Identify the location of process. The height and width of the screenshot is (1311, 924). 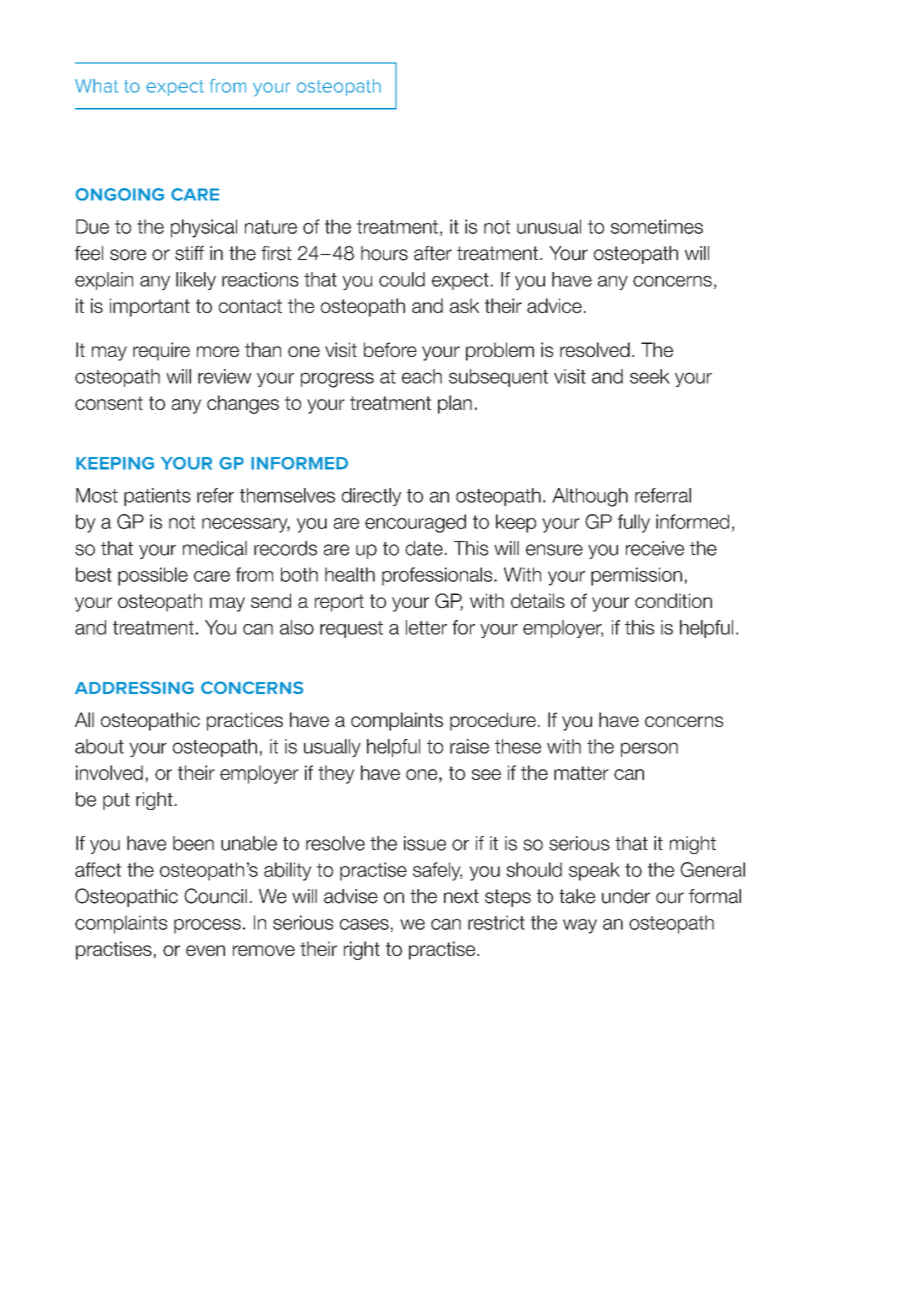
(207, 926).
